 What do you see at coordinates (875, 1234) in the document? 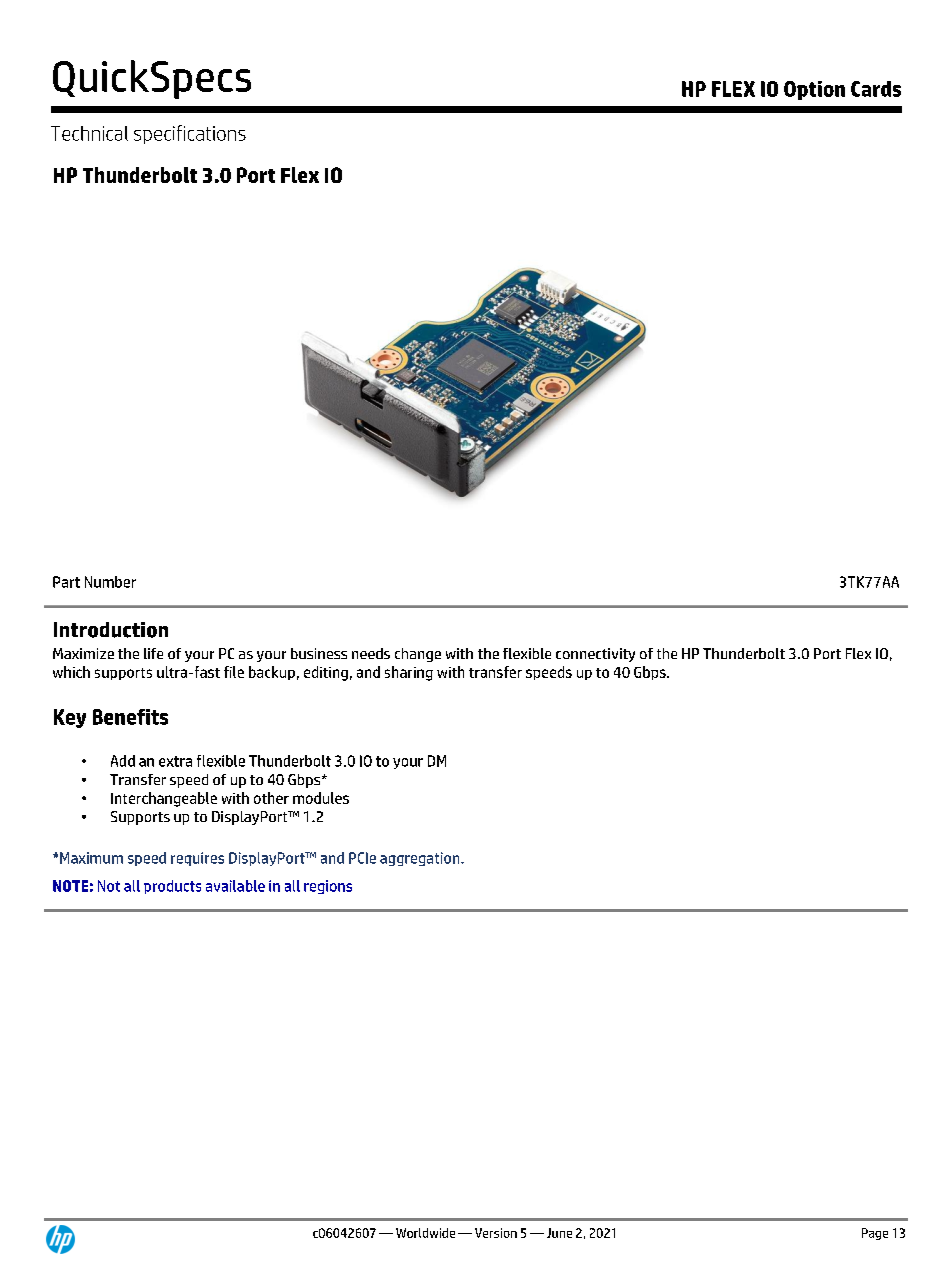
I see `Page` at bounding box center [875, 1234].
